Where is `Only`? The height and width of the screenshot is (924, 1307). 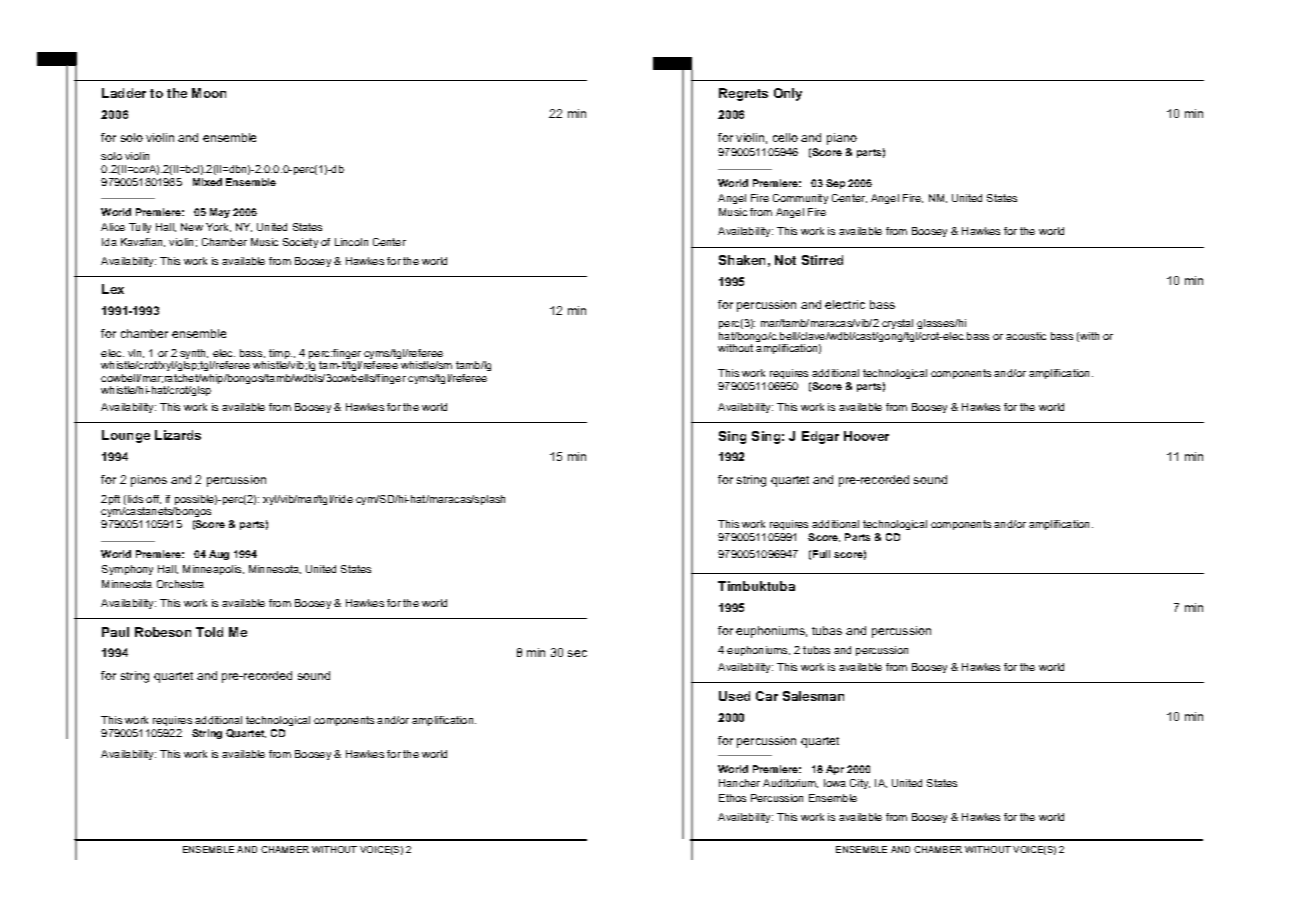
Only is located at coordinates (788, 94).
